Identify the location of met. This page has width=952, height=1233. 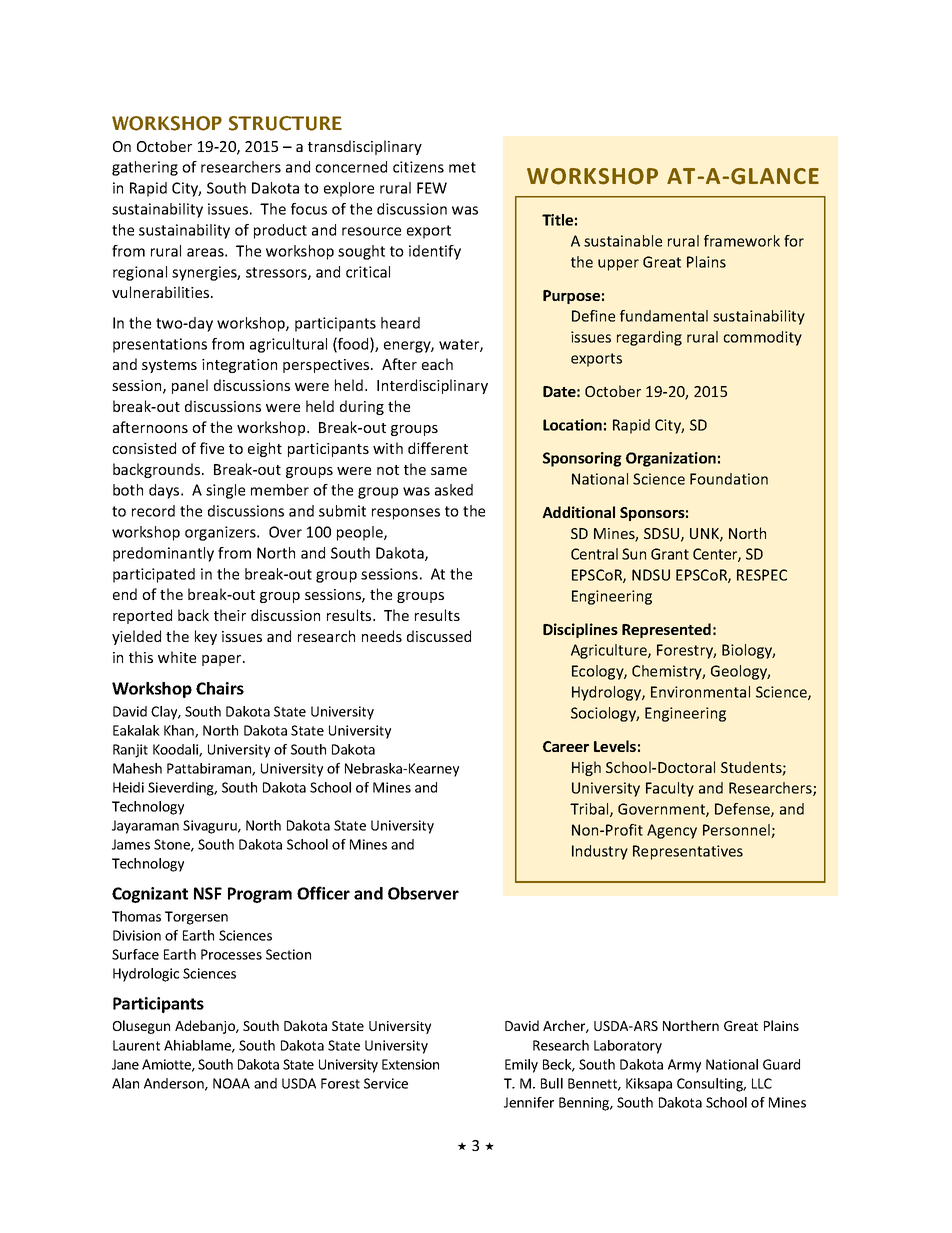
(462, 167).
